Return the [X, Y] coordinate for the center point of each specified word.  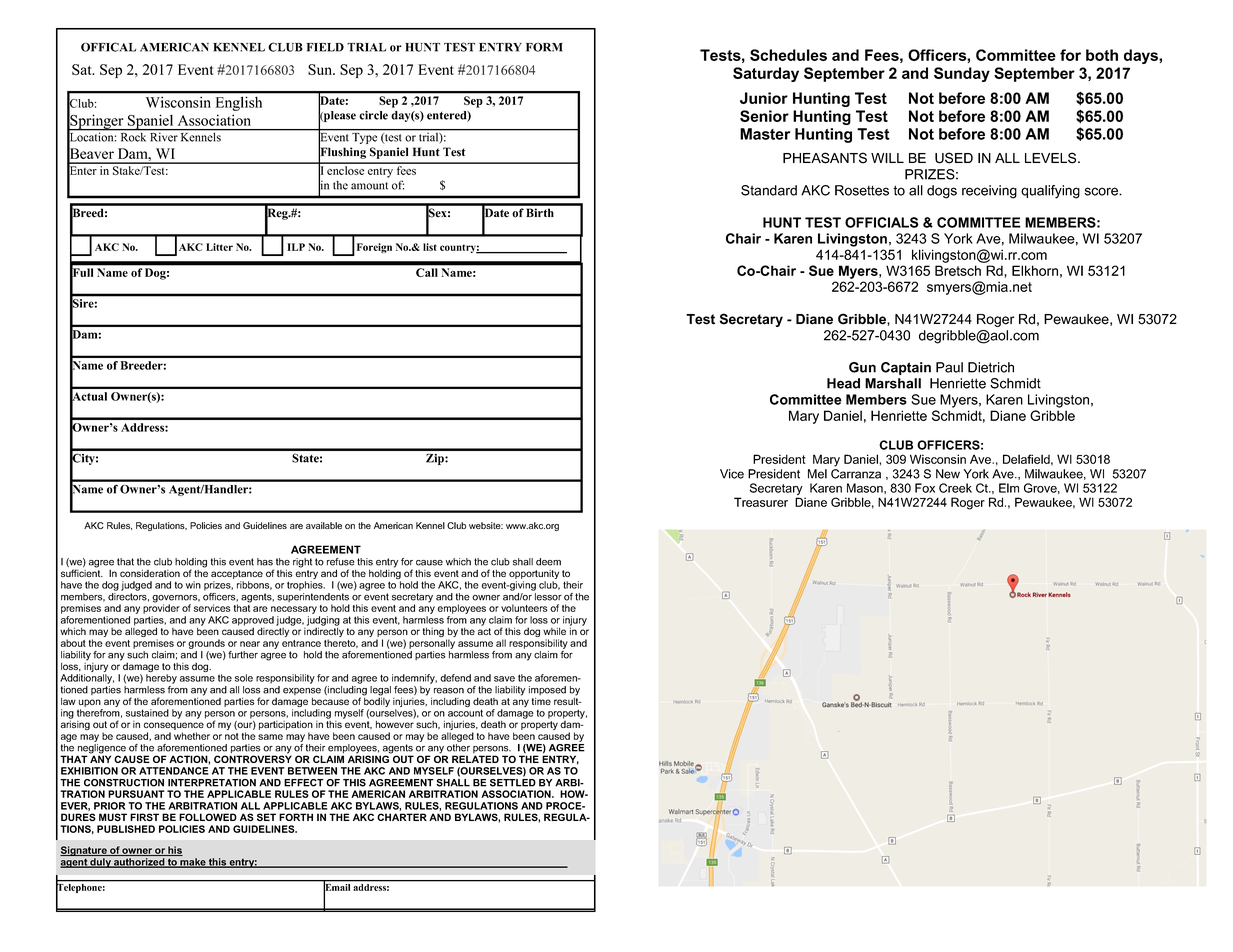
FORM [544, 47]
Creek [955, 488]
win [193, 585]
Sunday [962, 74]
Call [426, 272]
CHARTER [402, 817]
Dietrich [991, 367]
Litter [219, 247]
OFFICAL [108, 47]
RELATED [475, 759]
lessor [548, 597]
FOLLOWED [208, 817]
